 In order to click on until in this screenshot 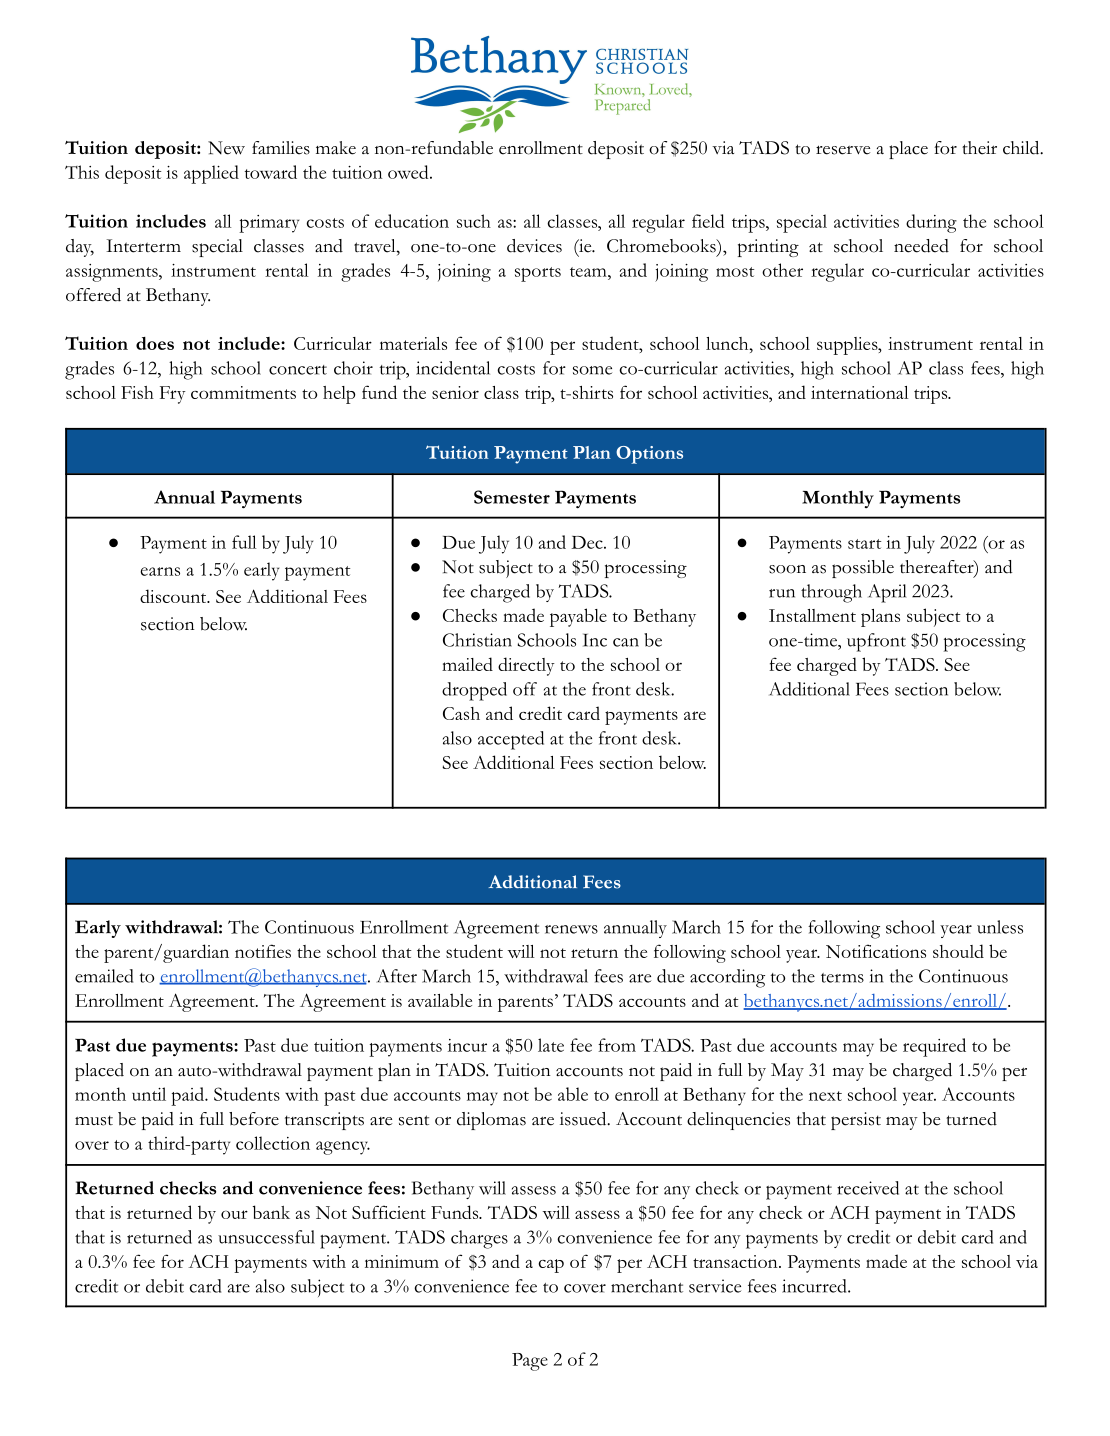, I will do `click(149, 1094)`.
